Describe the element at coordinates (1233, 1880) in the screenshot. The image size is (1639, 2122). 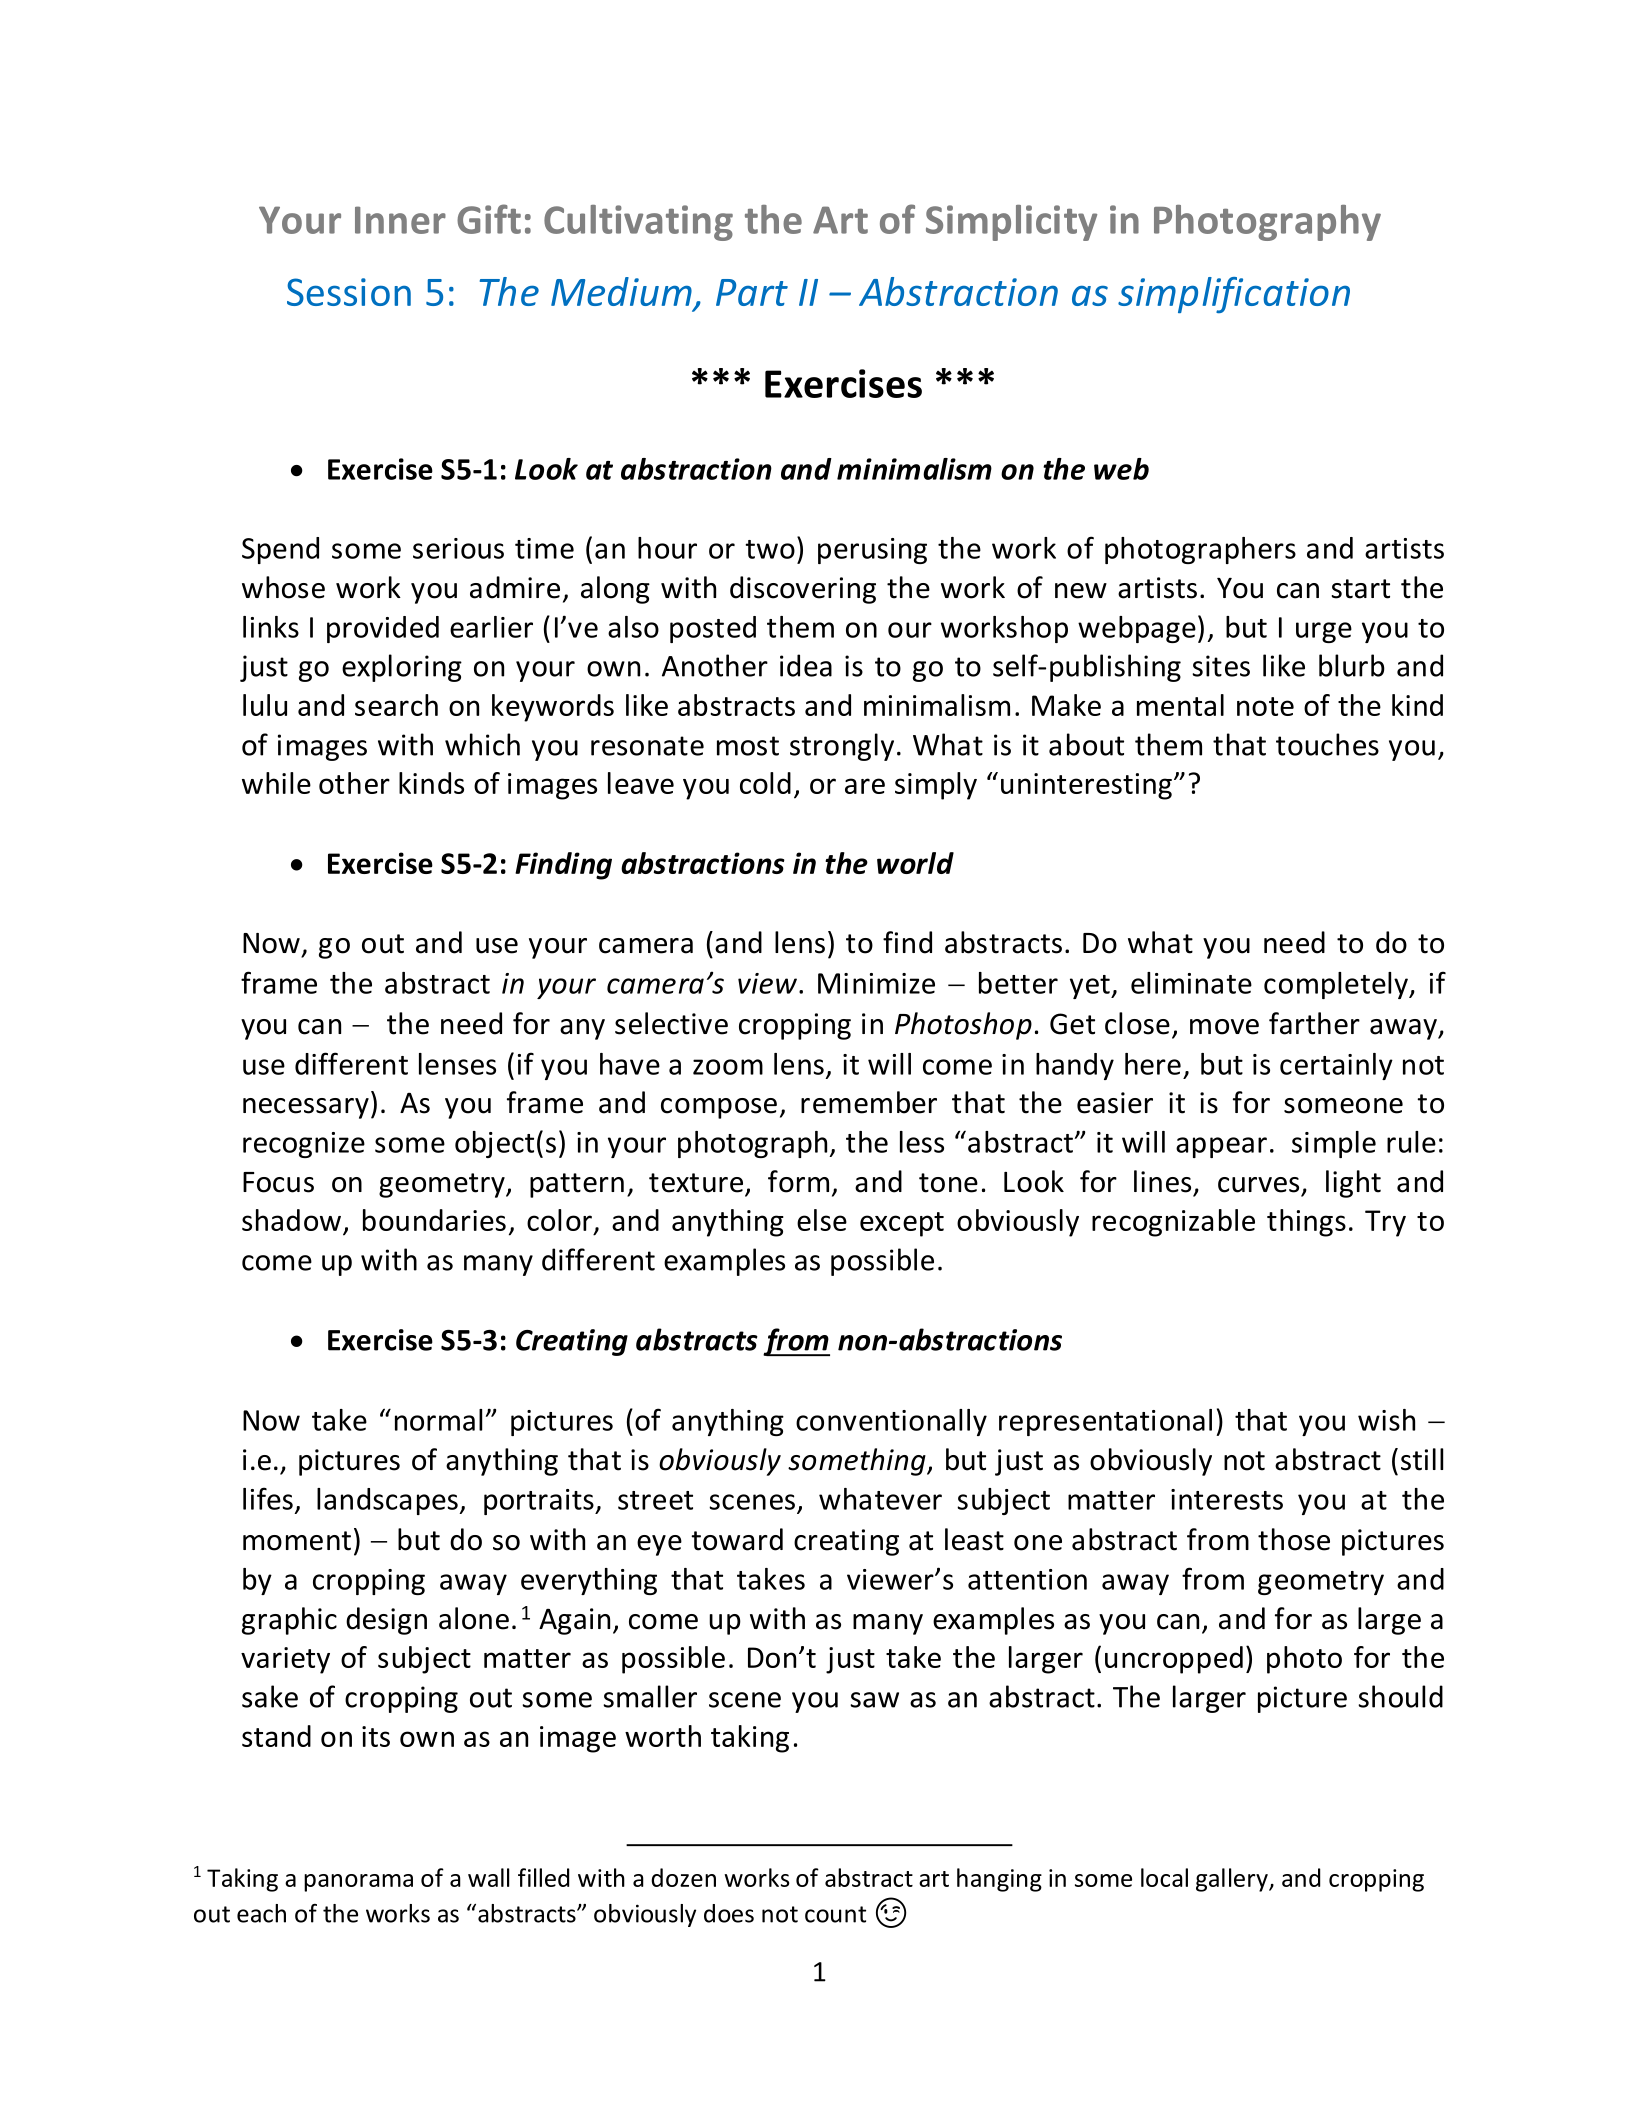
I see `gallery` at that location.
